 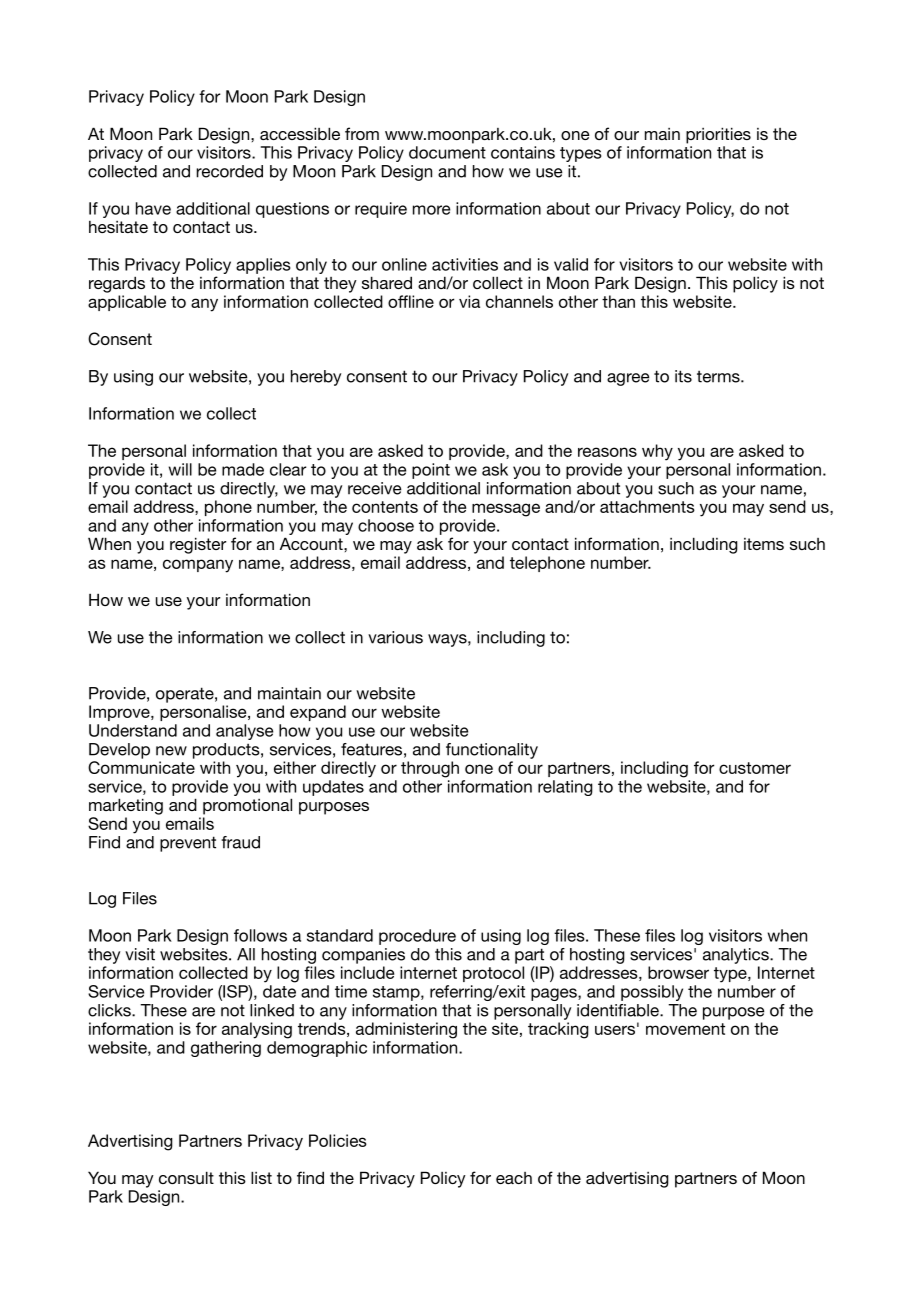 I want to click on document, so click(x=447, y=152).
